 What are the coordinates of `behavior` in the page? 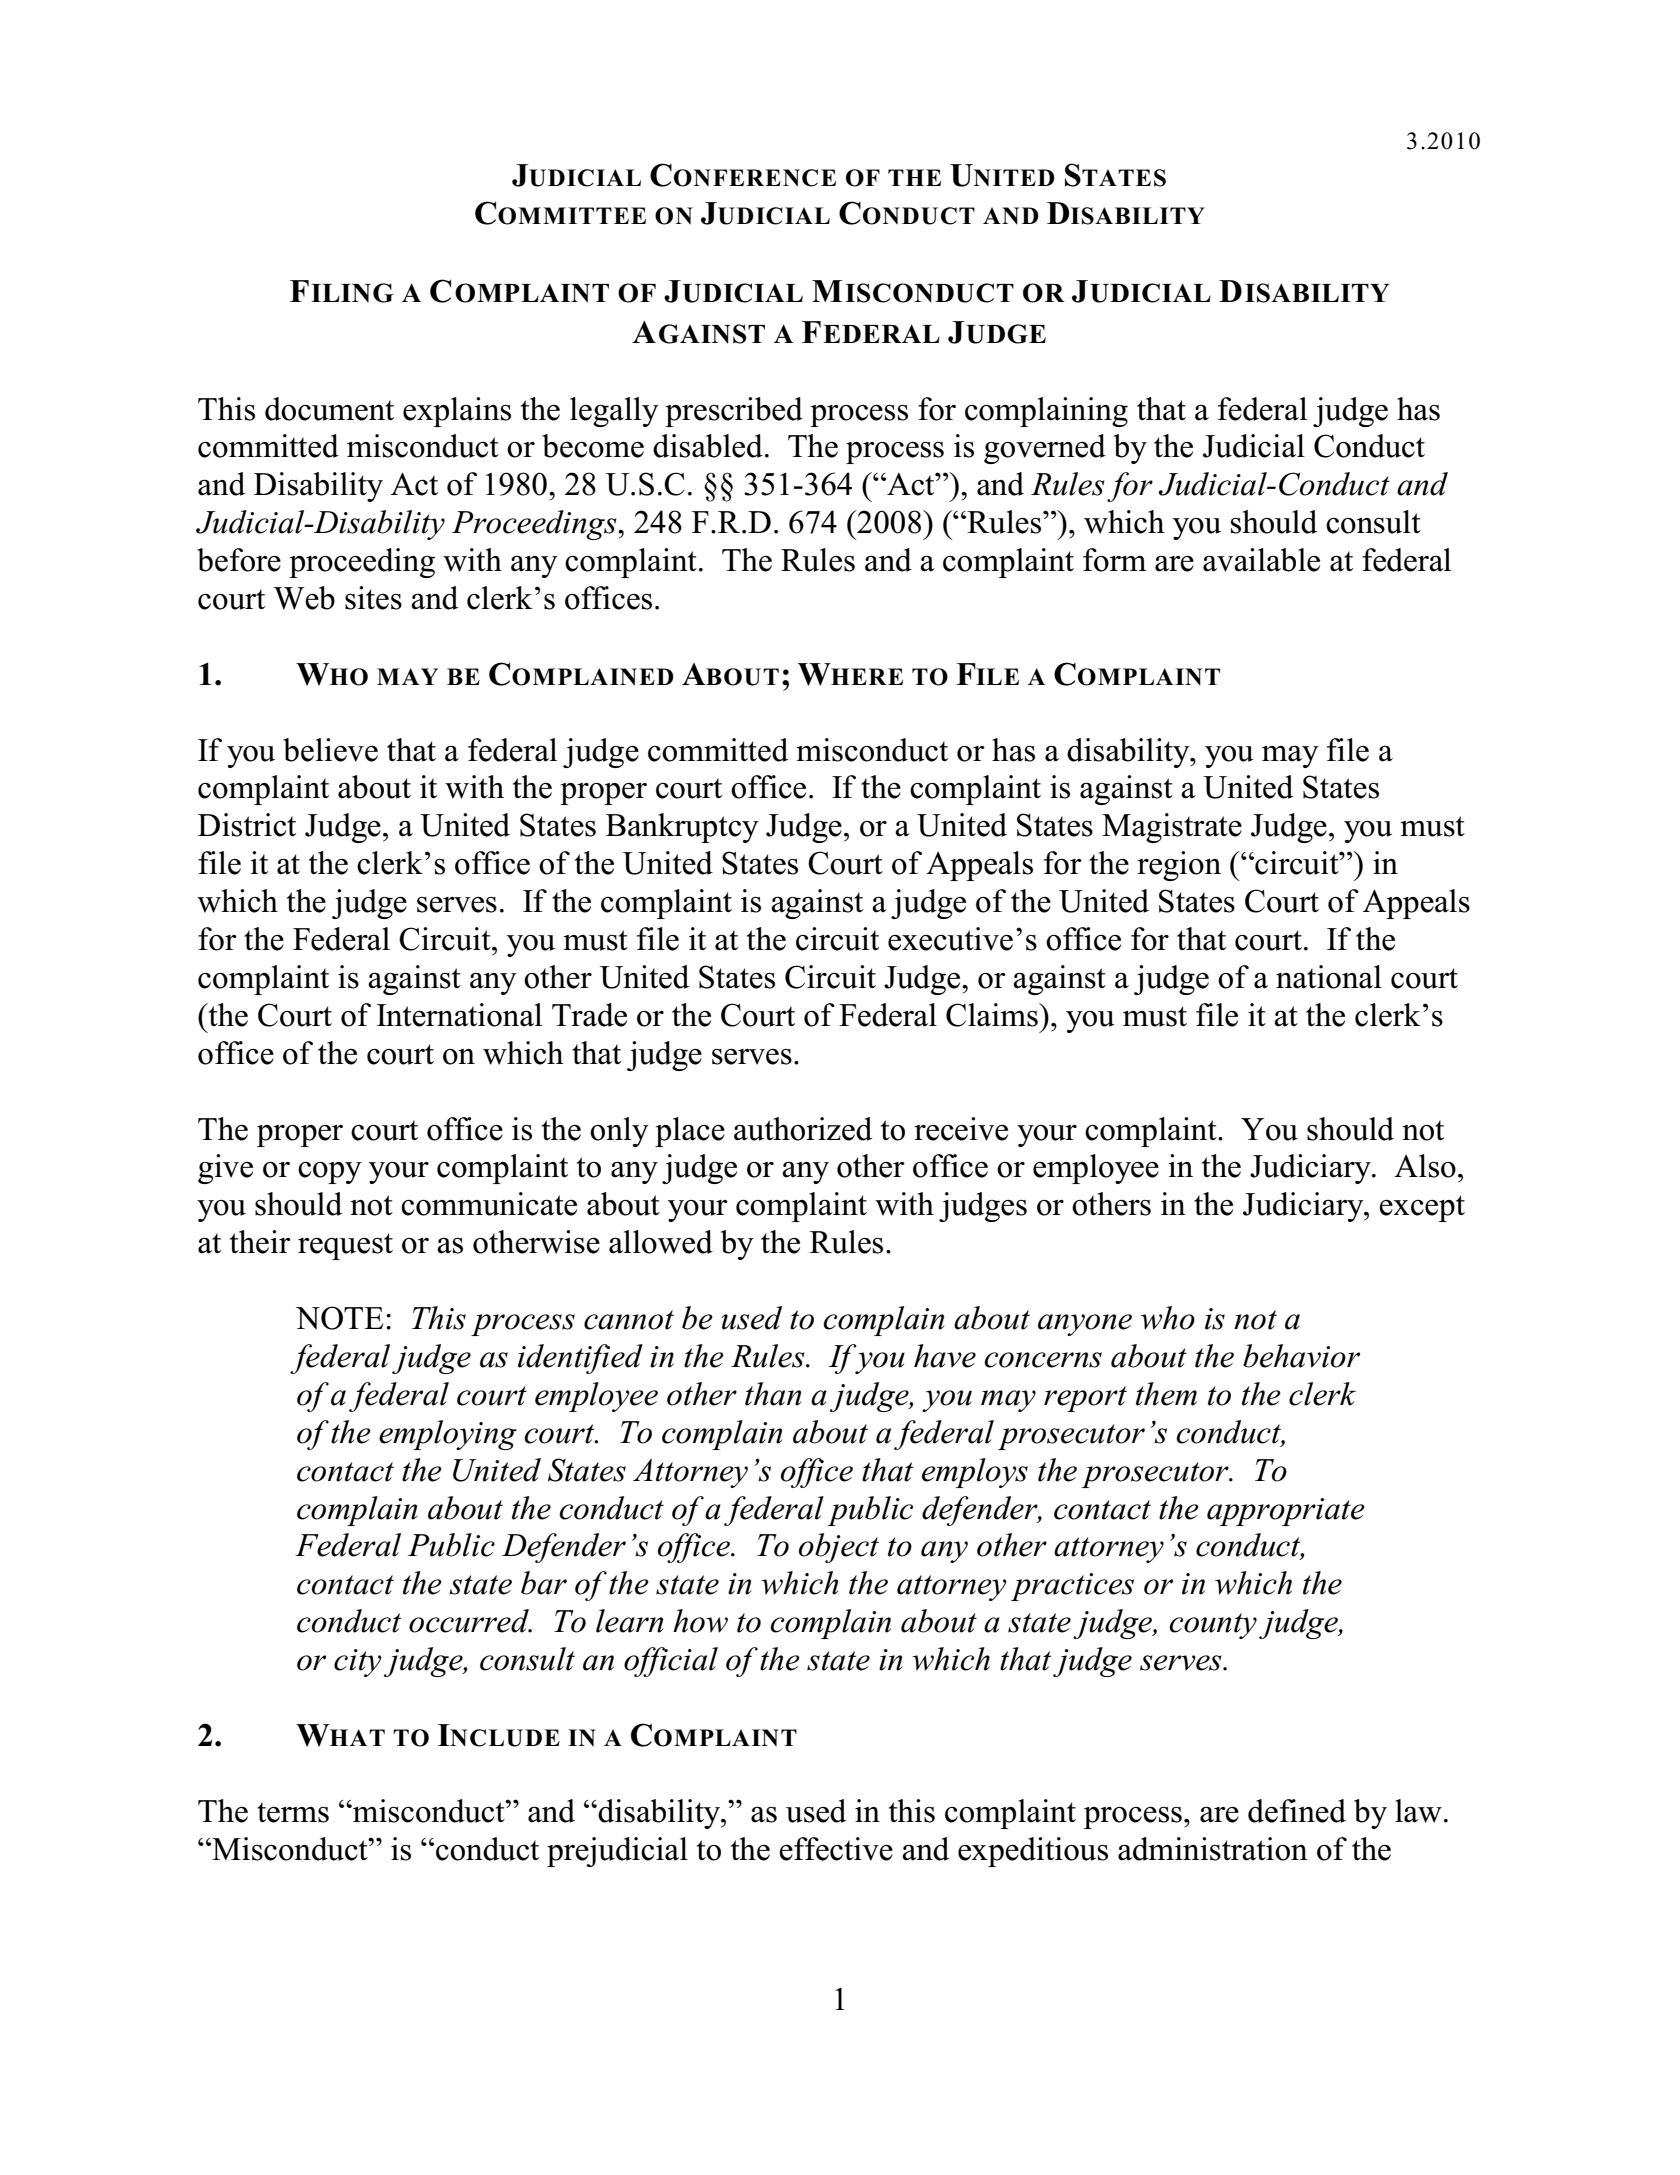 It's located at (1301, 1356).
